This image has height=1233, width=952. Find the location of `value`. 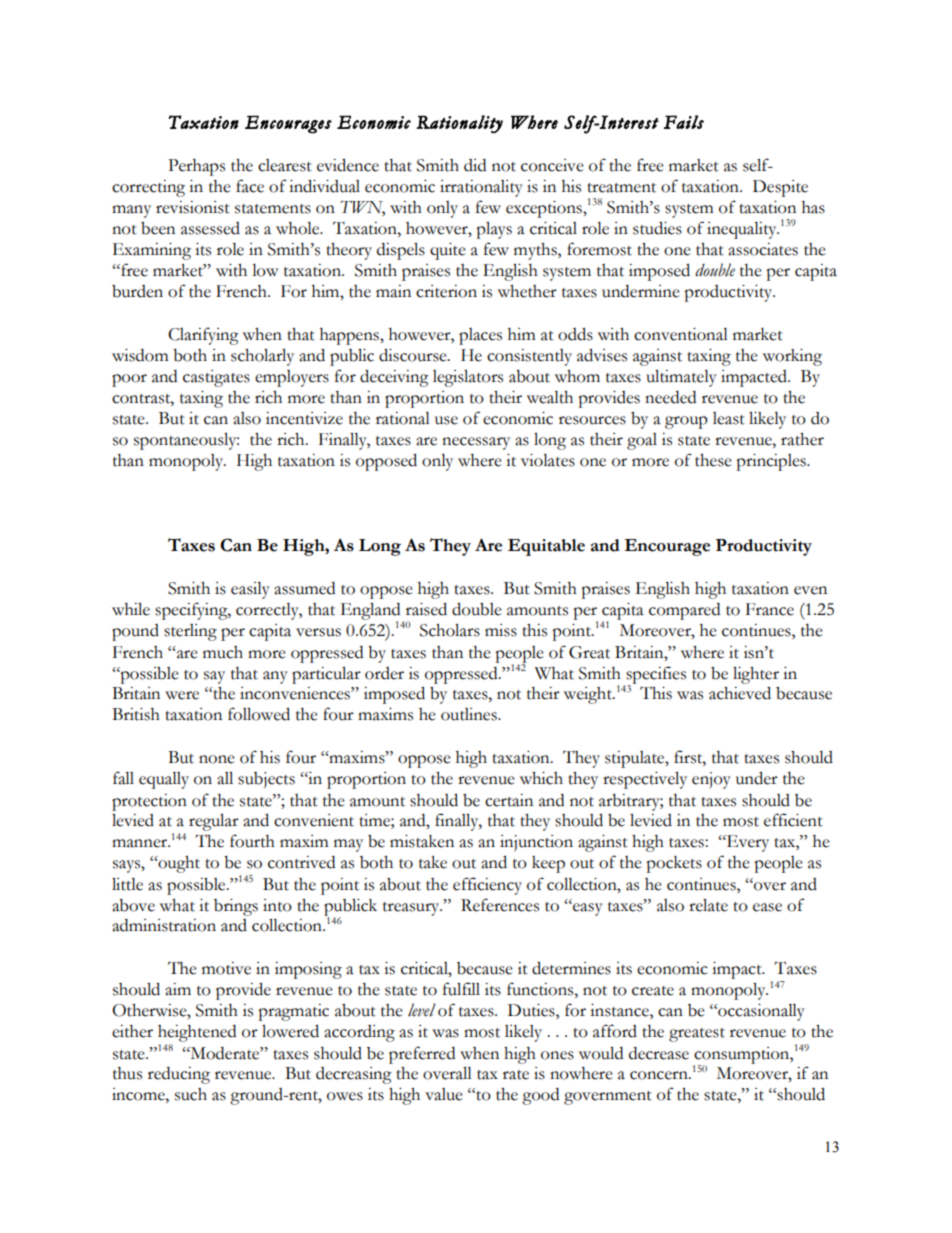

value is located at coordinates (444, 1094).
